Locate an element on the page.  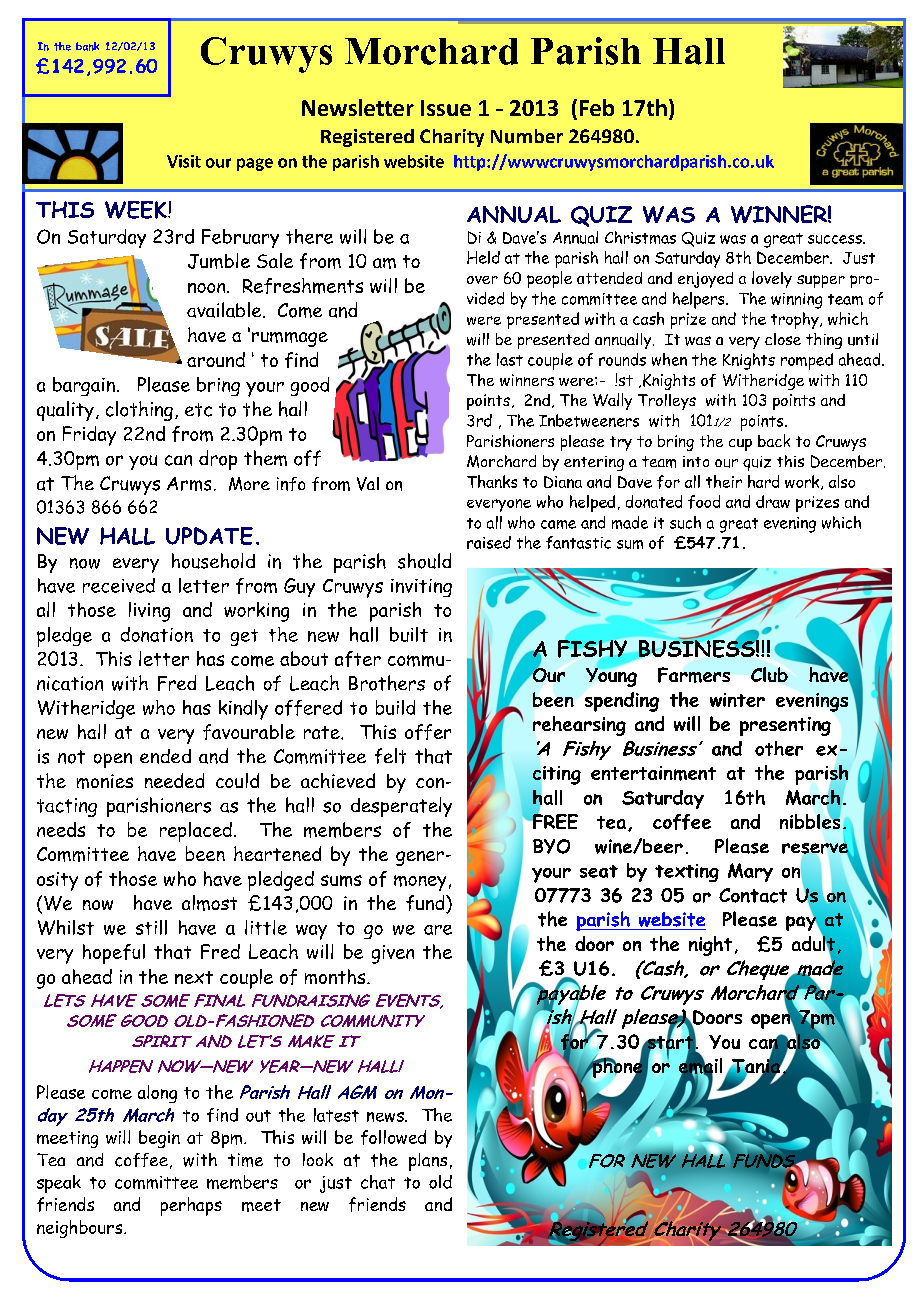
perhaps is located at coordinates (191, 1206).
